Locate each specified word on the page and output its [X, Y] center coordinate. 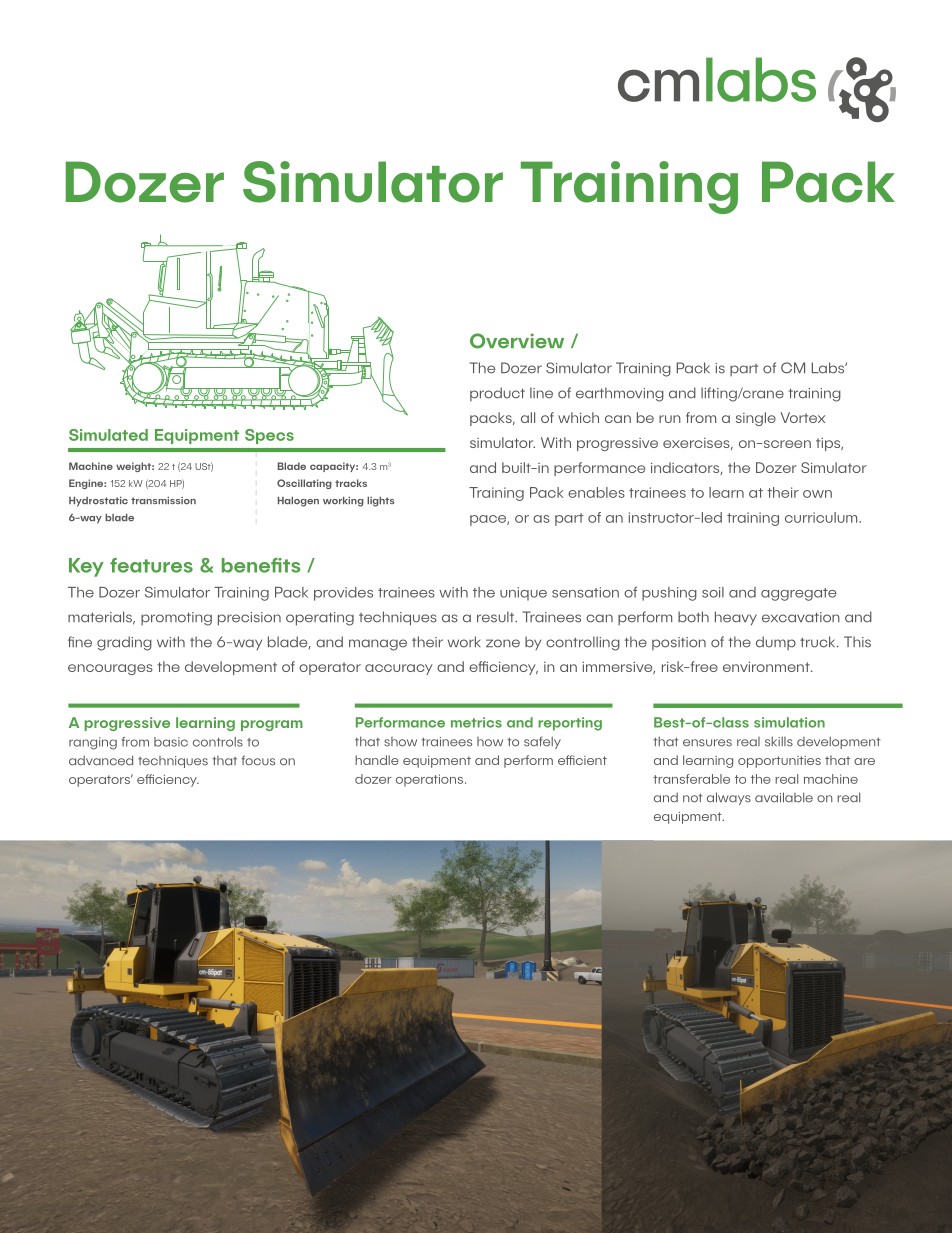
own [817, 494]
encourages [110, 669]
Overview [517, 341]
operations [431, 780]
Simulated [108, 435]
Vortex [802, 417]
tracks [351, 483]
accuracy [399, 669]
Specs [269, 436]
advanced [101, 760]
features [151, 565]
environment [767, 667]
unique [523, 594]
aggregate [799, 594]
